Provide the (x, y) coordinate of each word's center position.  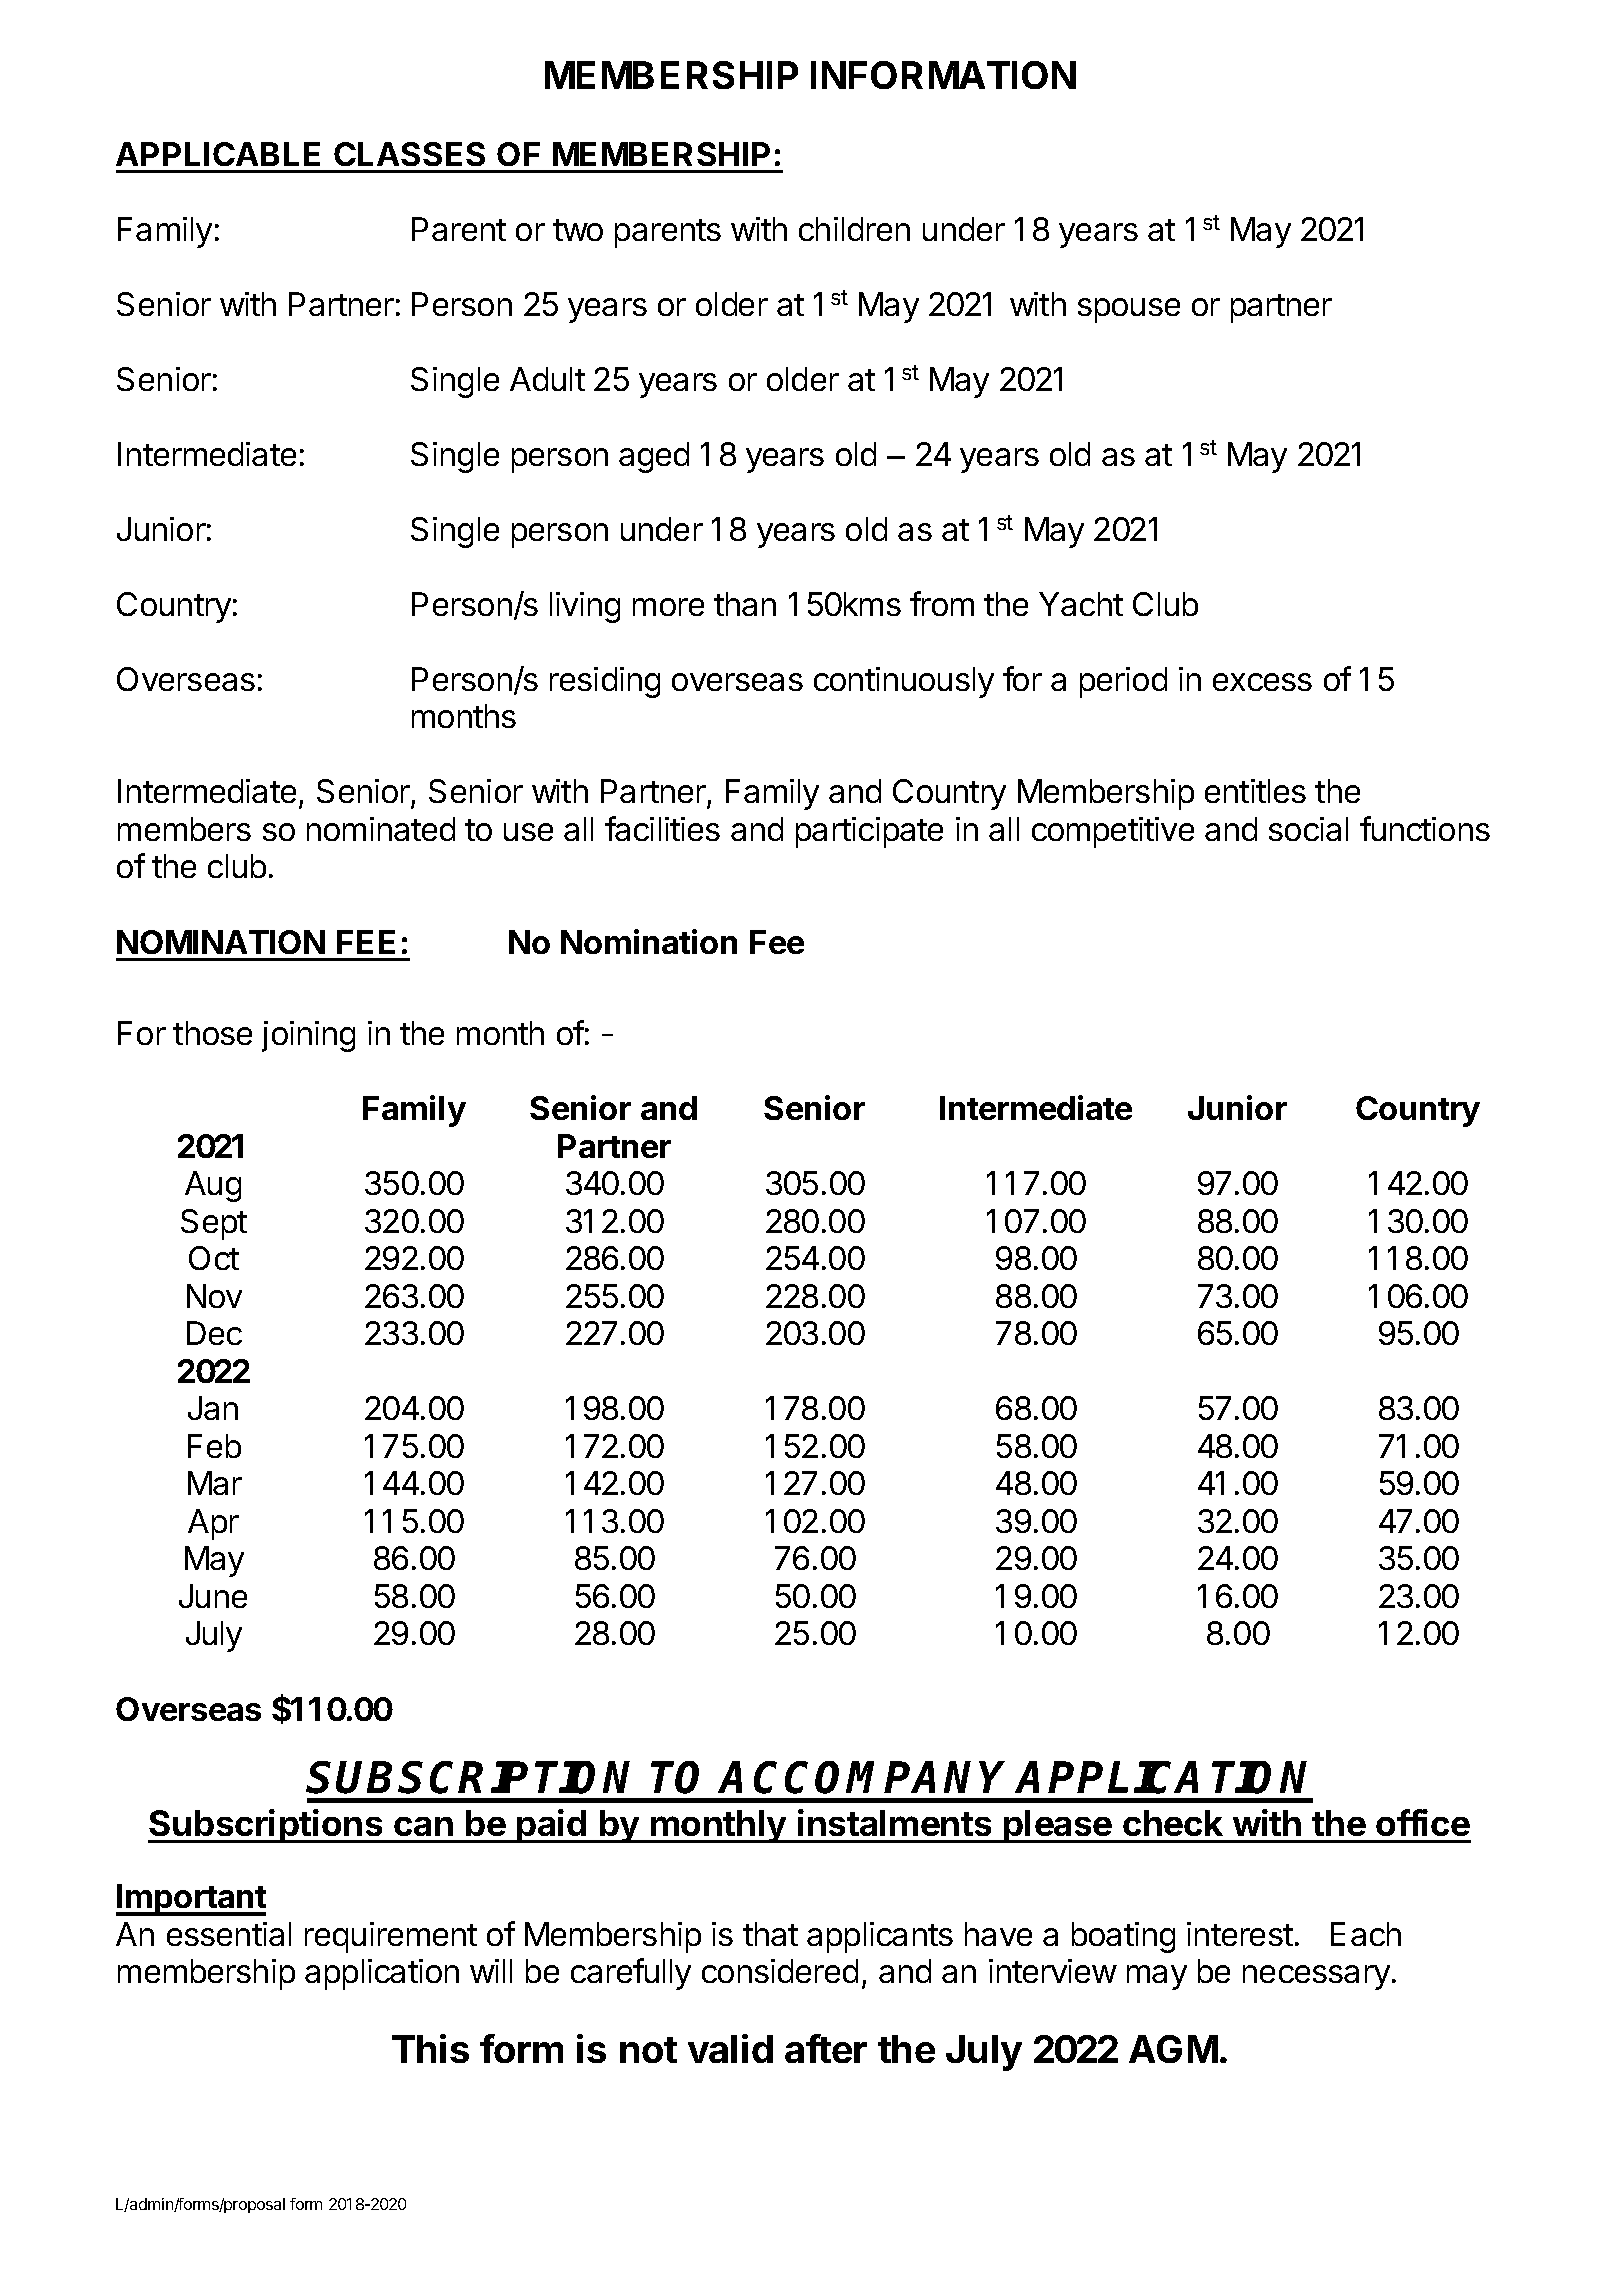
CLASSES (409, 154)
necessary (1316, 1977)
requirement (391, 1937)
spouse (1129, 310)
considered (780, 1971)
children (854, 229)
